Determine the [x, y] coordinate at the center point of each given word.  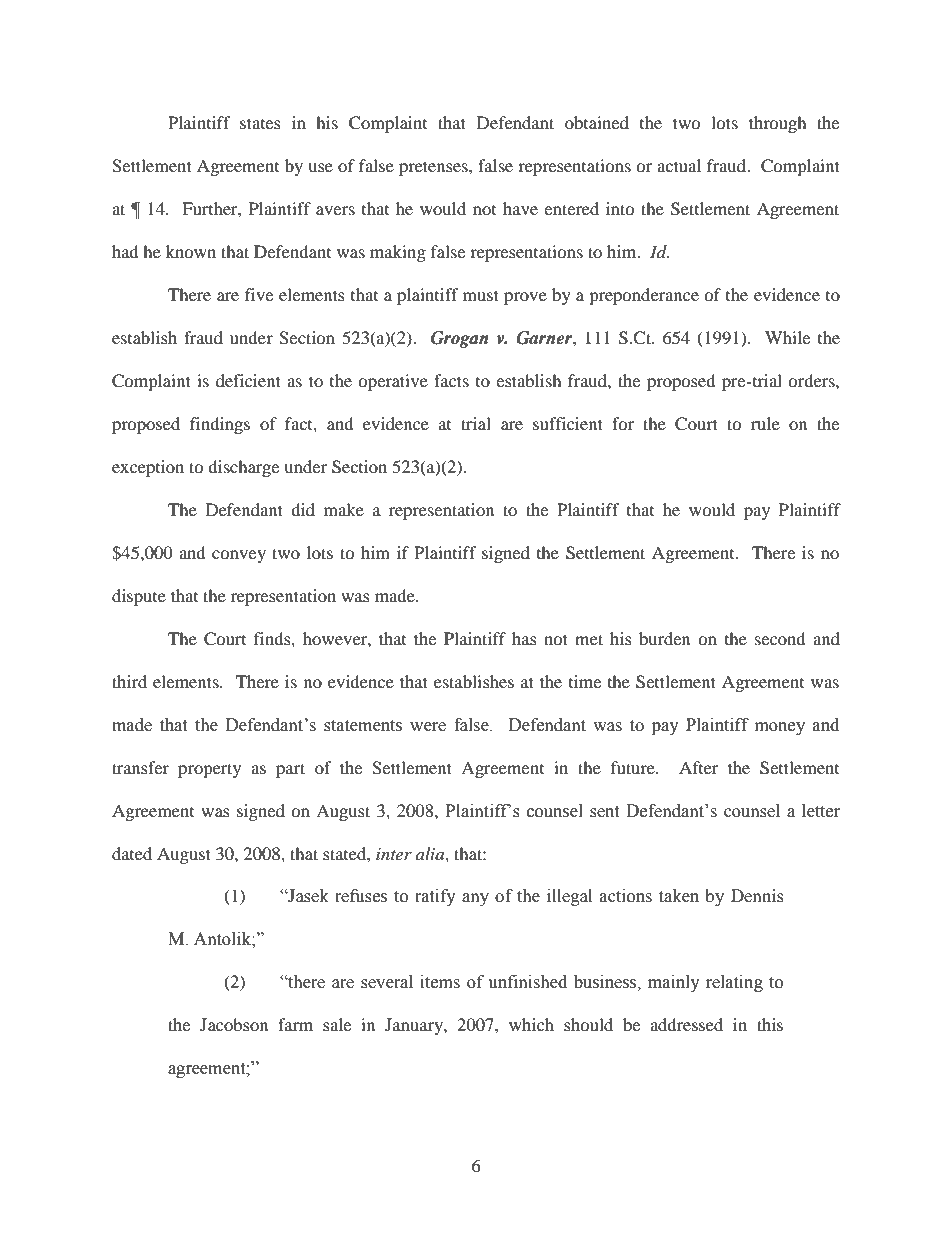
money [780, 728]
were [428, 727]
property [209, 770]
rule [765, 423]
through [778, 124]
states [260, 123]
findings [220, 425]
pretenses [434, 168]
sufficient [568, 423]
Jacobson [234, 1024]
